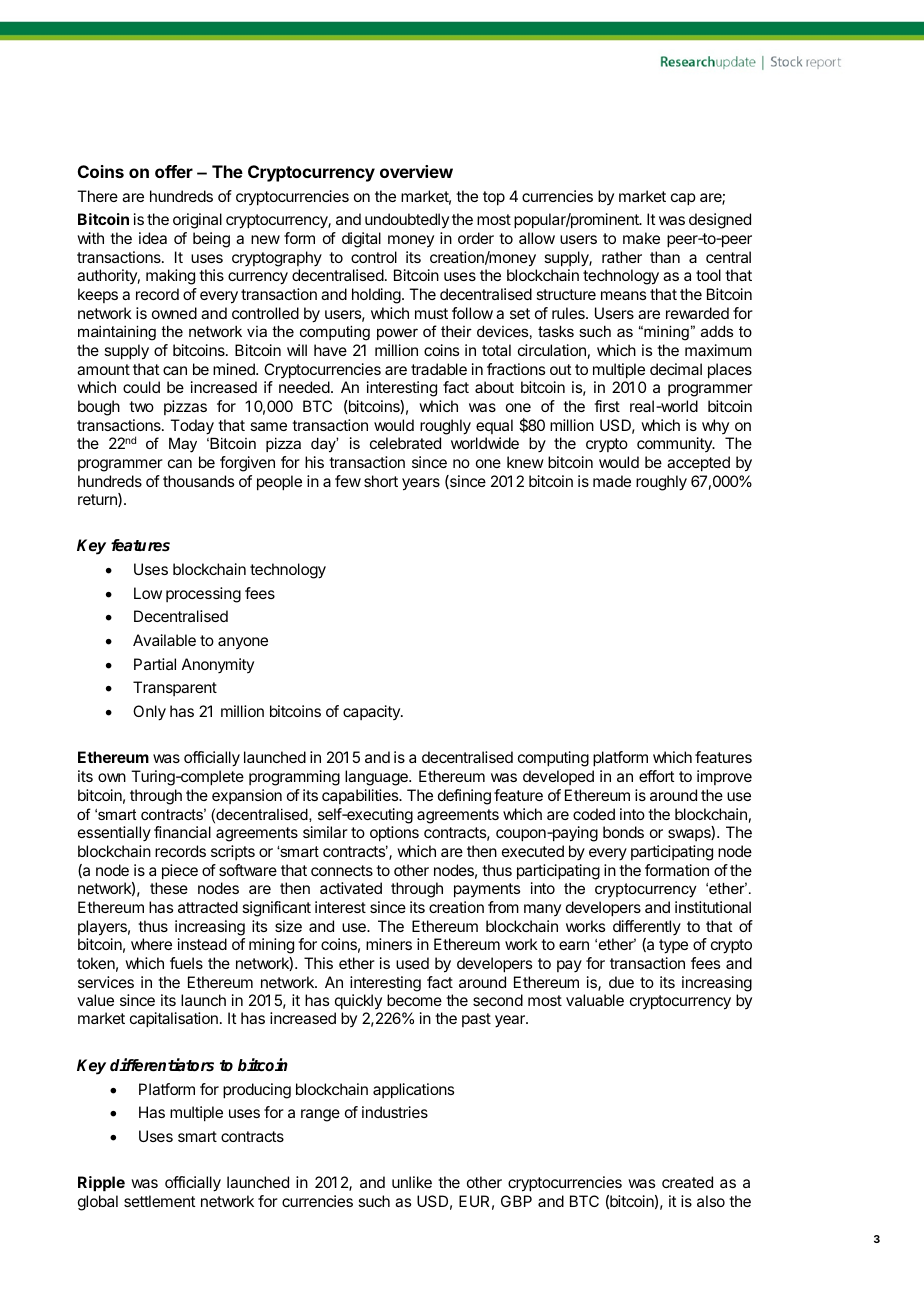 This document has width=924, height=1308. Describe the element at coordinates (647, 927) in the document. I see `differently` at that location.
